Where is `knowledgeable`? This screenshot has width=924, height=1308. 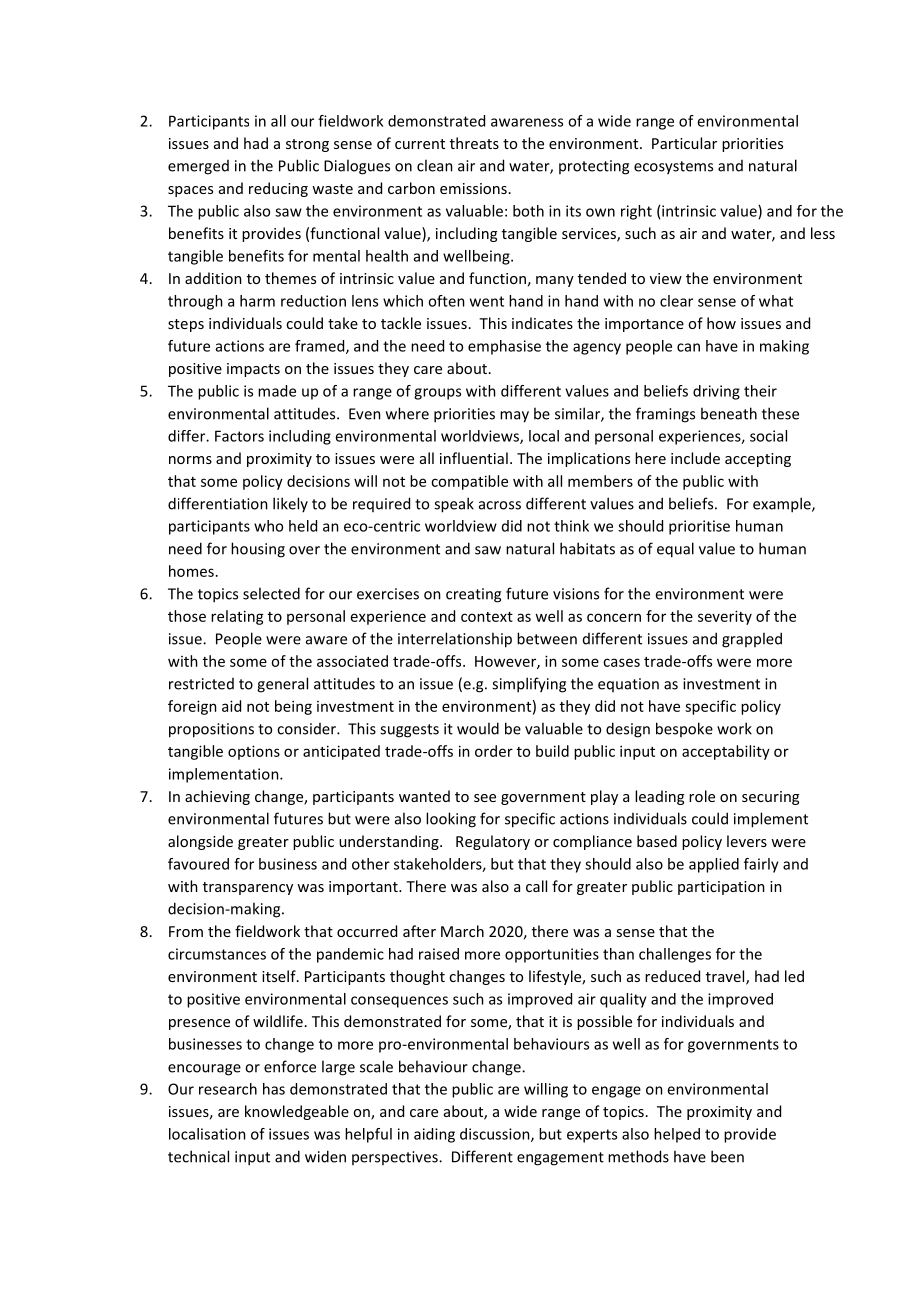 knowledgeable is located at coordinates (297, 1112).
